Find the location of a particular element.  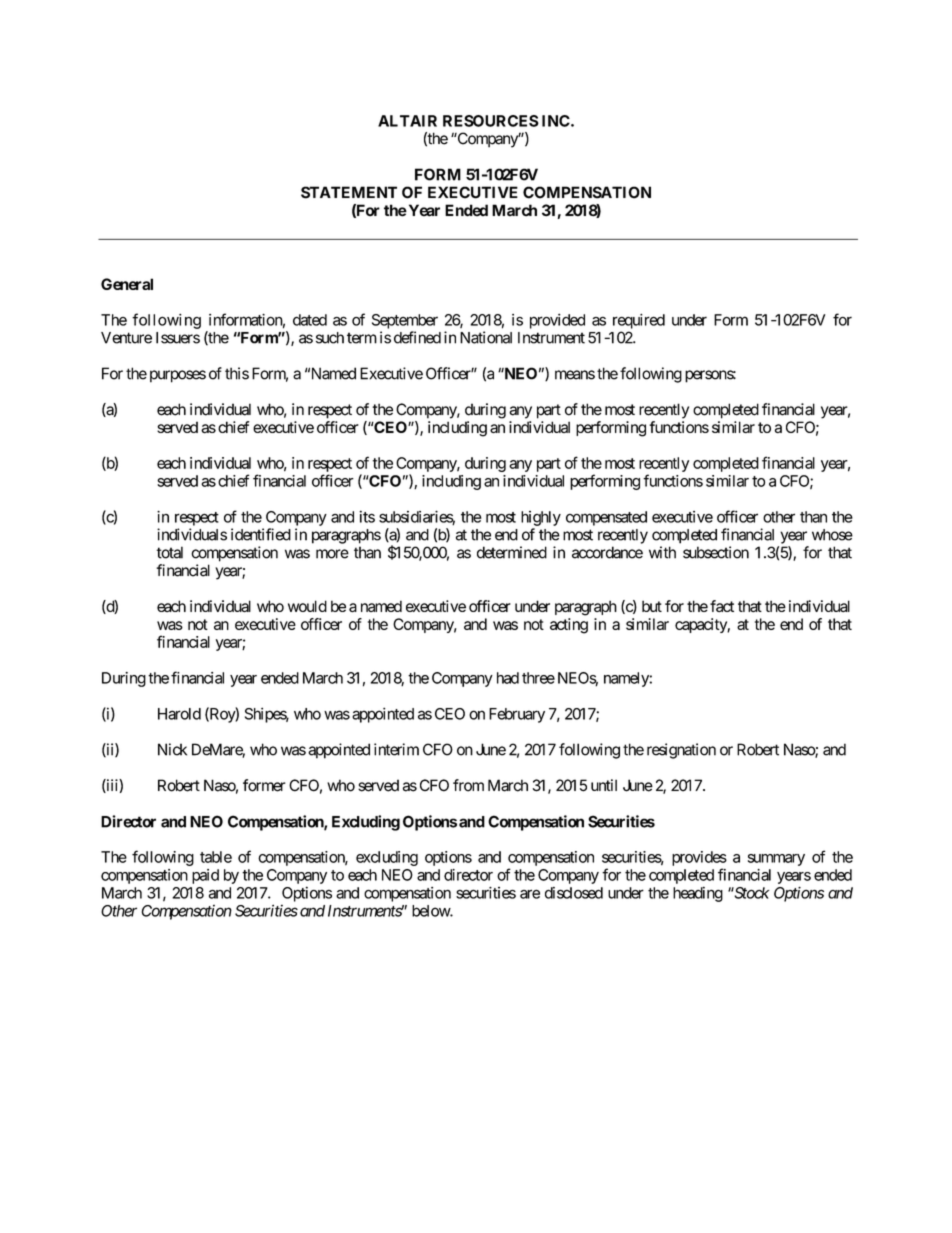

STATEMENT is located at coordinates (349, 192).
